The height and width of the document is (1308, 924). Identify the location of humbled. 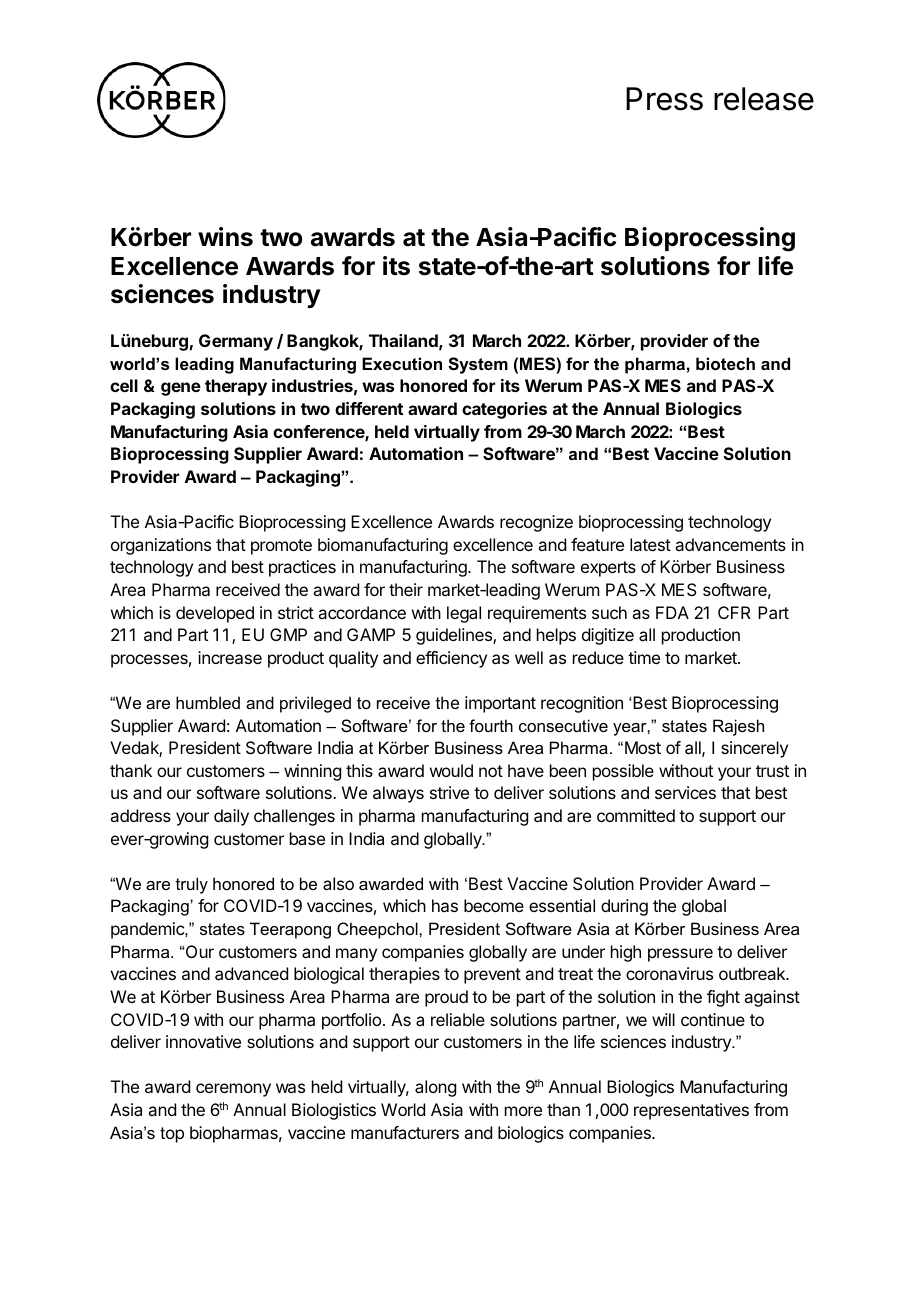
(208, 702).
